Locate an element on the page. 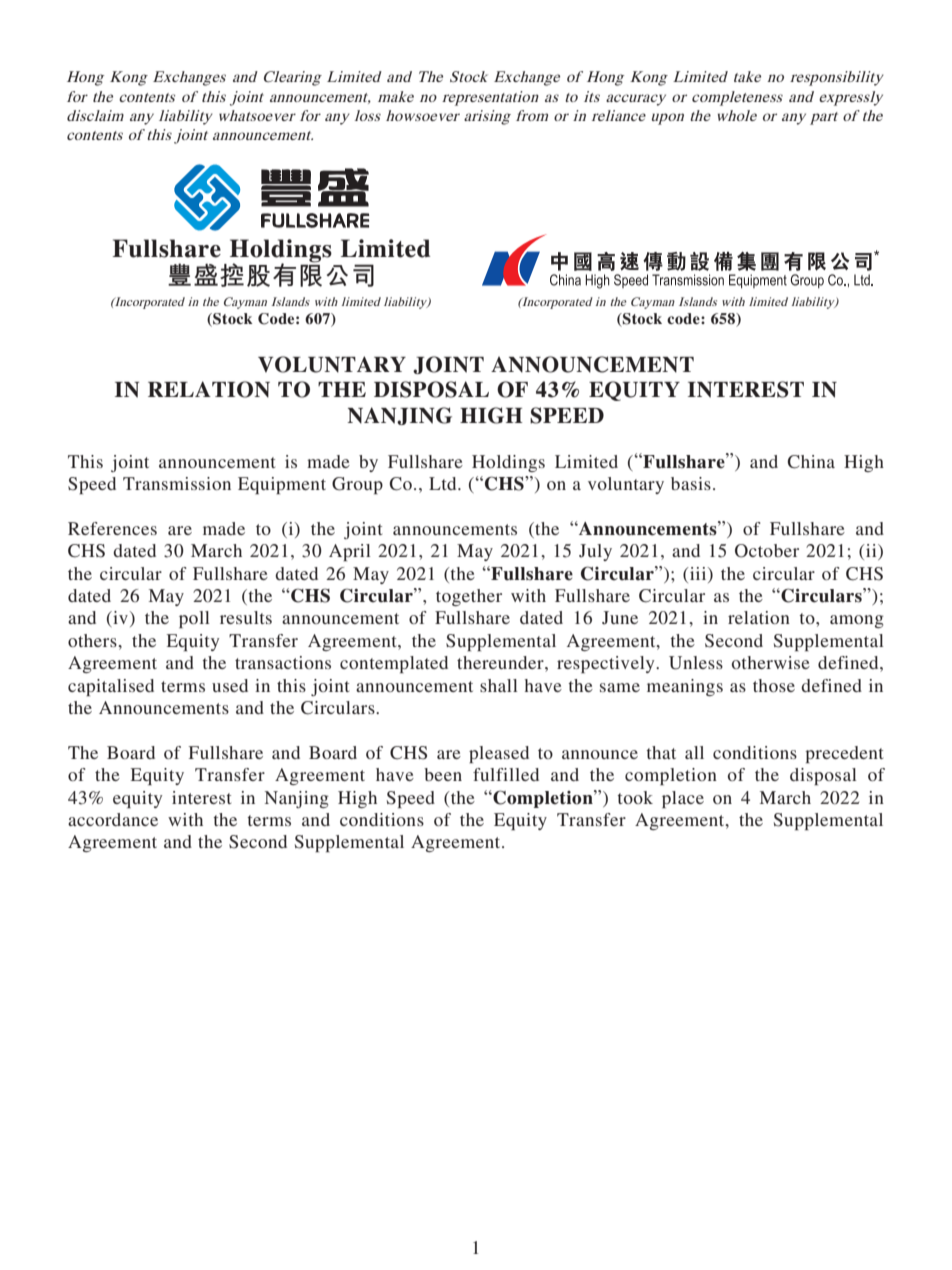 Image resolution: width=952 pixels, height=1270 pixels. those is located at coordinates (774, 685).
